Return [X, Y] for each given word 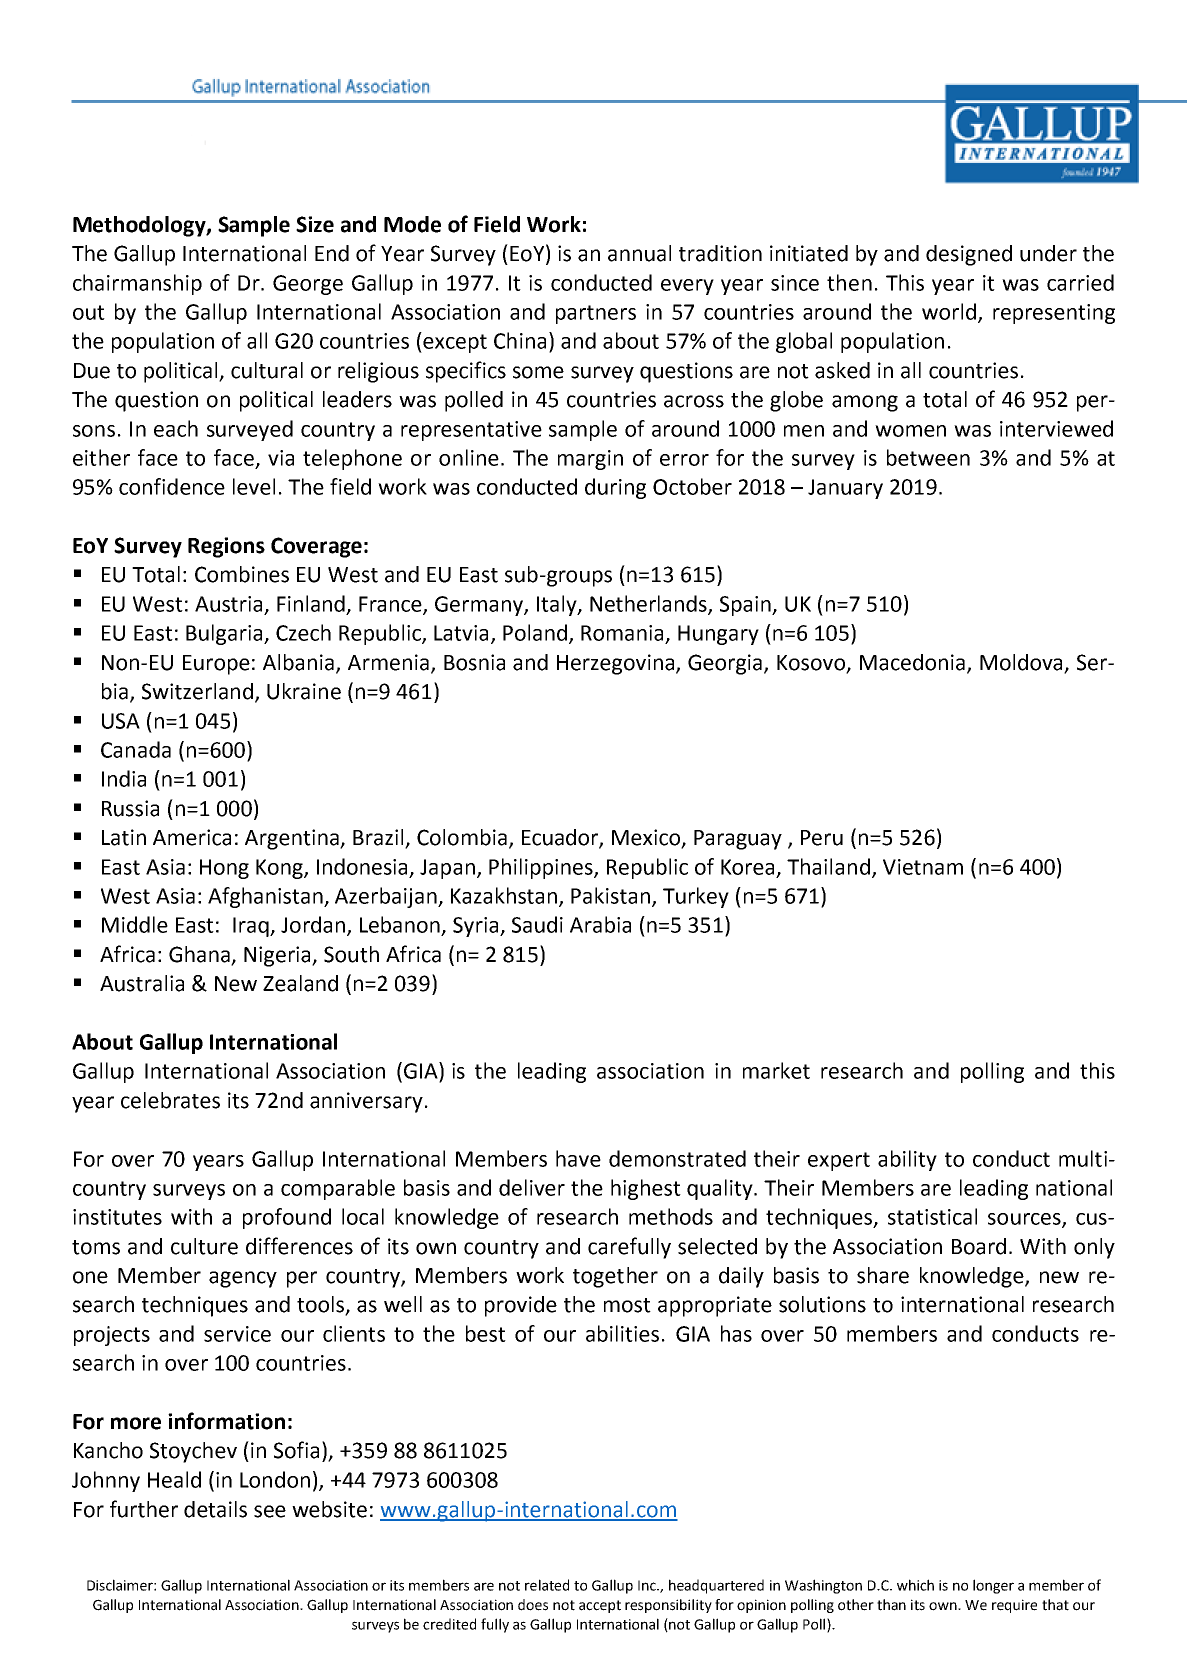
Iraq [252, 927]
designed [969, 255]
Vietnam [923, 867]
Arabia [600, 924]
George [308, 285]
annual [639, 253]
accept [600, 1606]
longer [993, 1586]
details [215, 1509]
